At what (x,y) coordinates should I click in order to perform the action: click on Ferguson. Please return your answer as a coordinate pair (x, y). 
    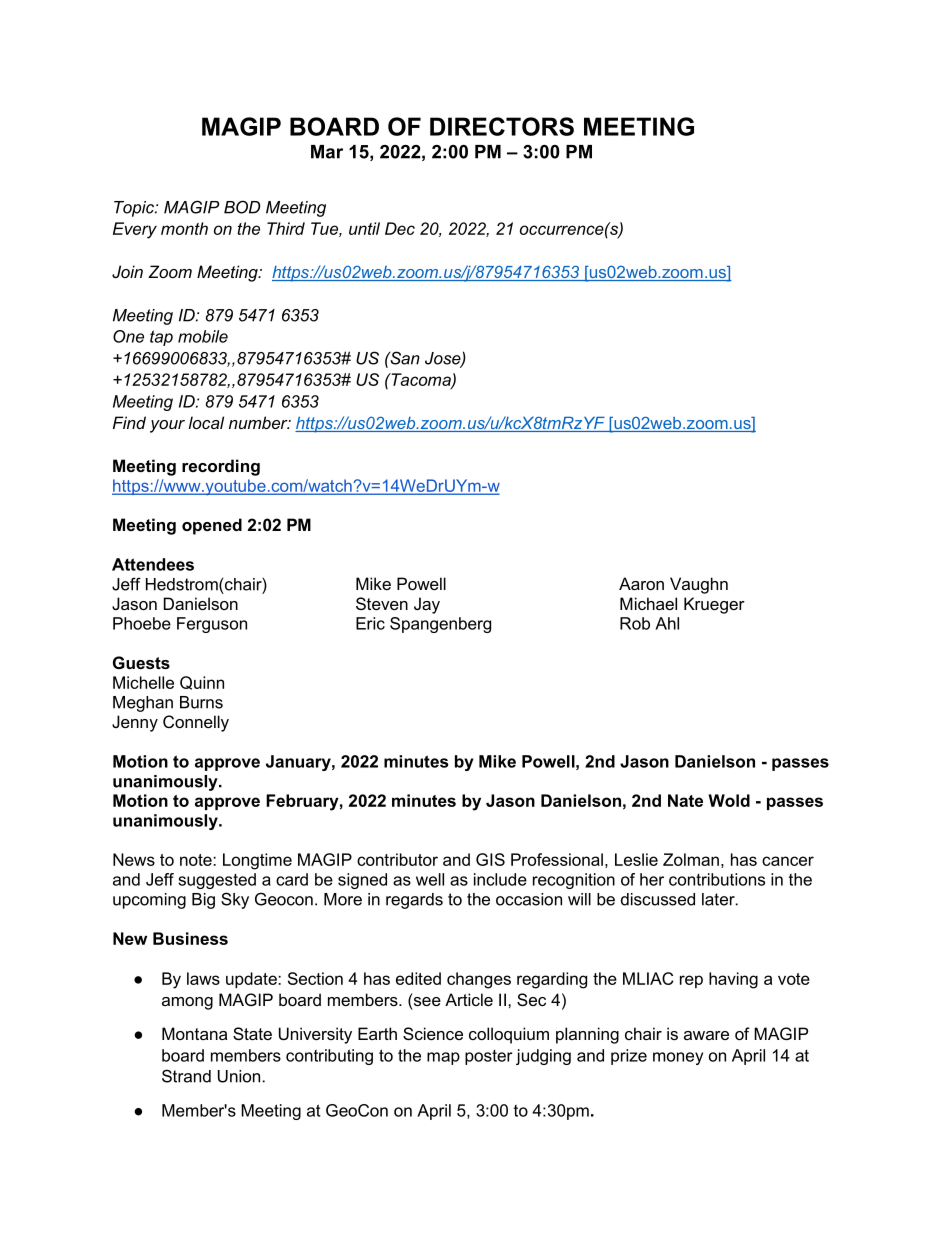
    Looking at the image, I should click on (212, 625).
